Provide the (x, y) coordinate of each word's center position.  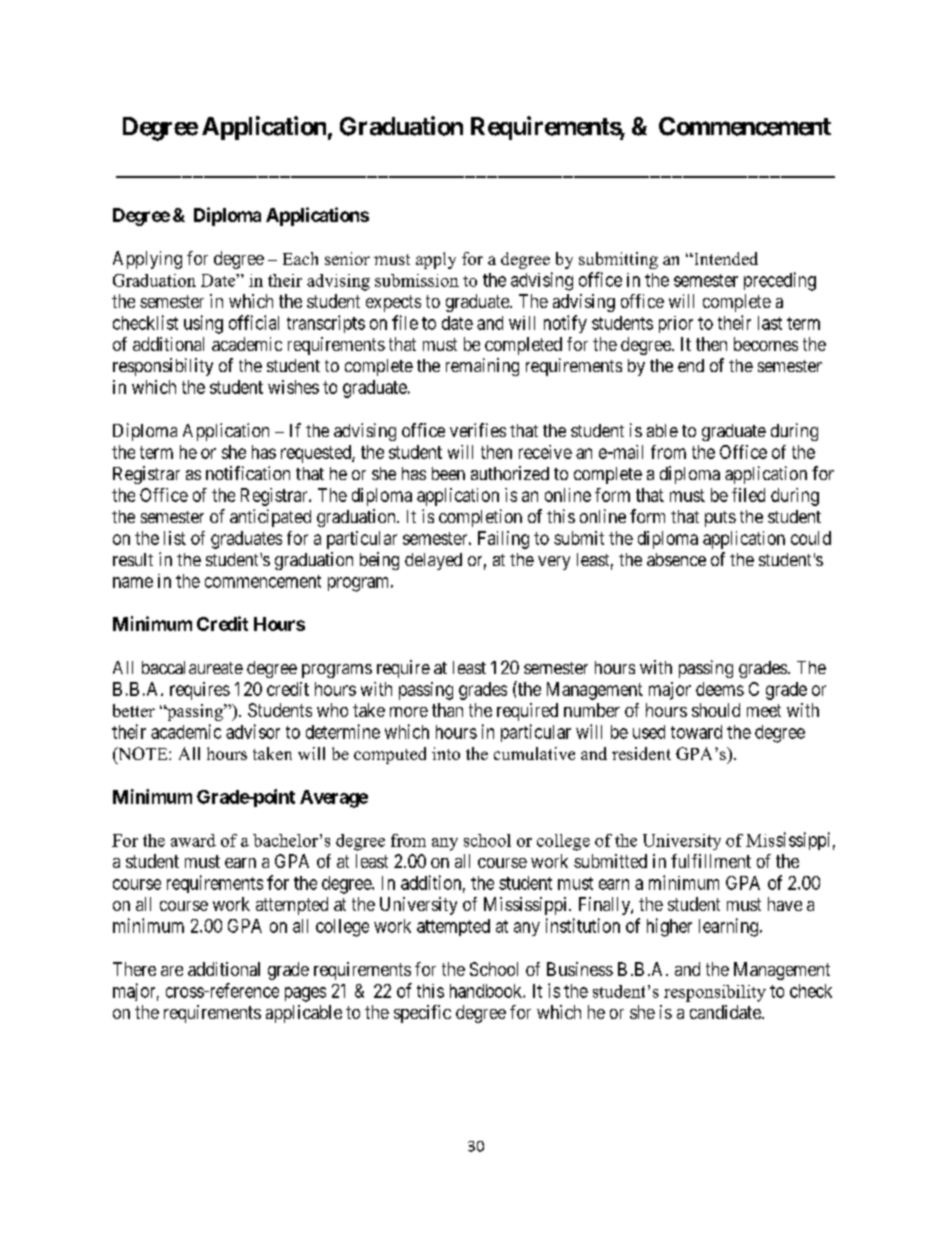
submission (417, 280)
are (172, 971)
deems (720, 689)
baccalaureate (192, 667)
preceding (780, 281)
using (203, 324)
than (447, 710)
